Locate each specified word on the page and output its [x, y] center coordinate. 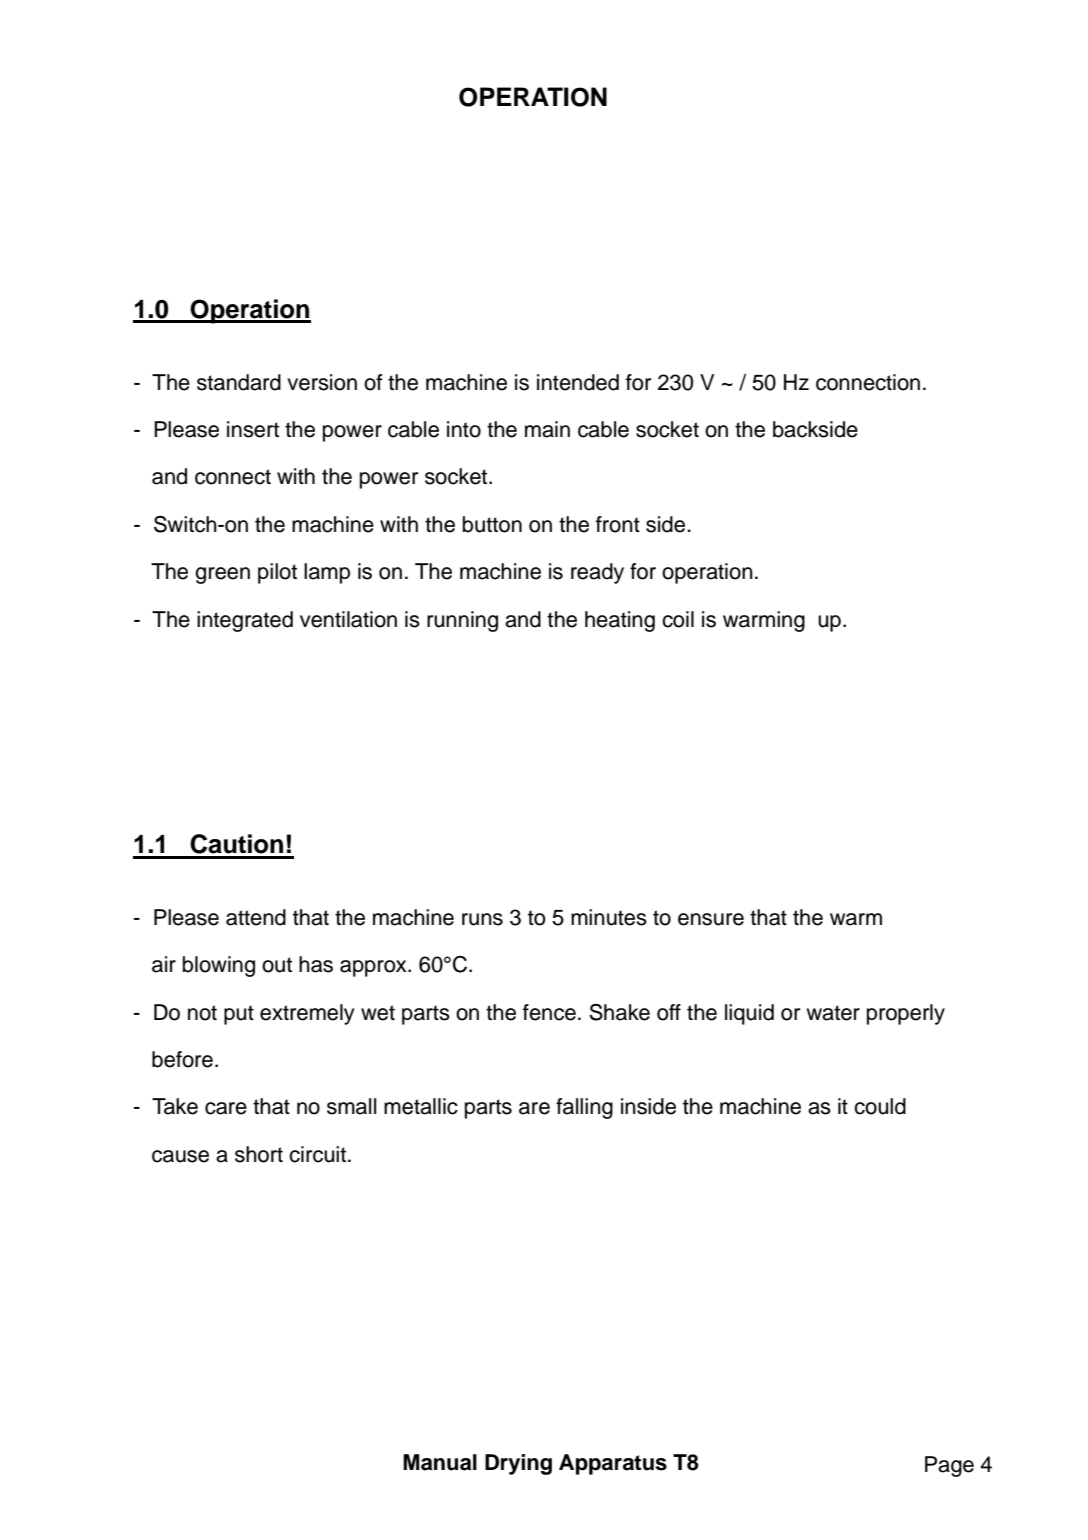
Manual [440, 1462]
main [547, 429]
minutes [609, 917]
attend [256, 917]
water [833, 1013]
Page [949, 1466]
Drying [518, 1464]
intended [578, 382]
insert [253, 429]
